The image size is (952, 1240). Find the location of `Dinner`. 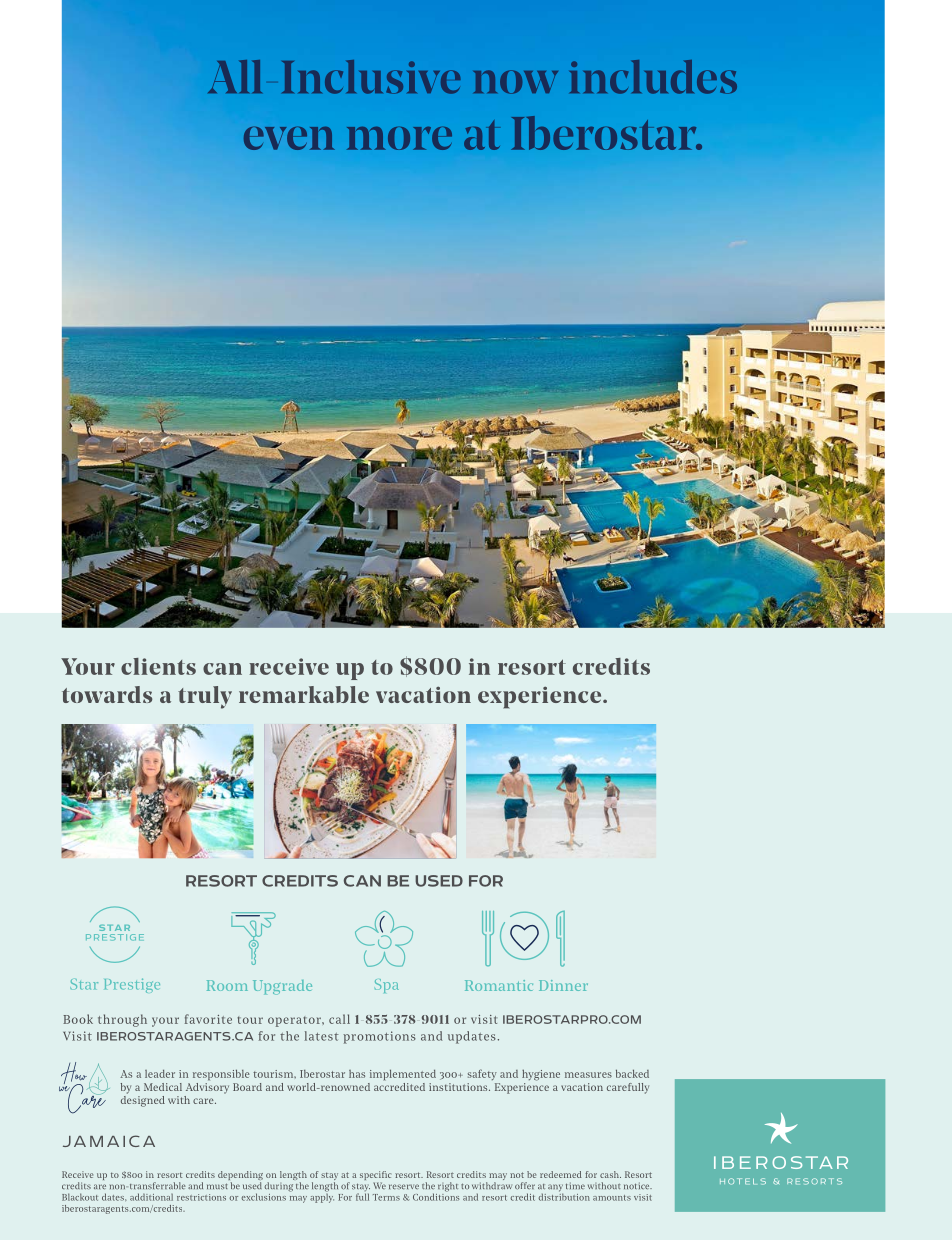

Dinner is located at coordinates (563, 985).
